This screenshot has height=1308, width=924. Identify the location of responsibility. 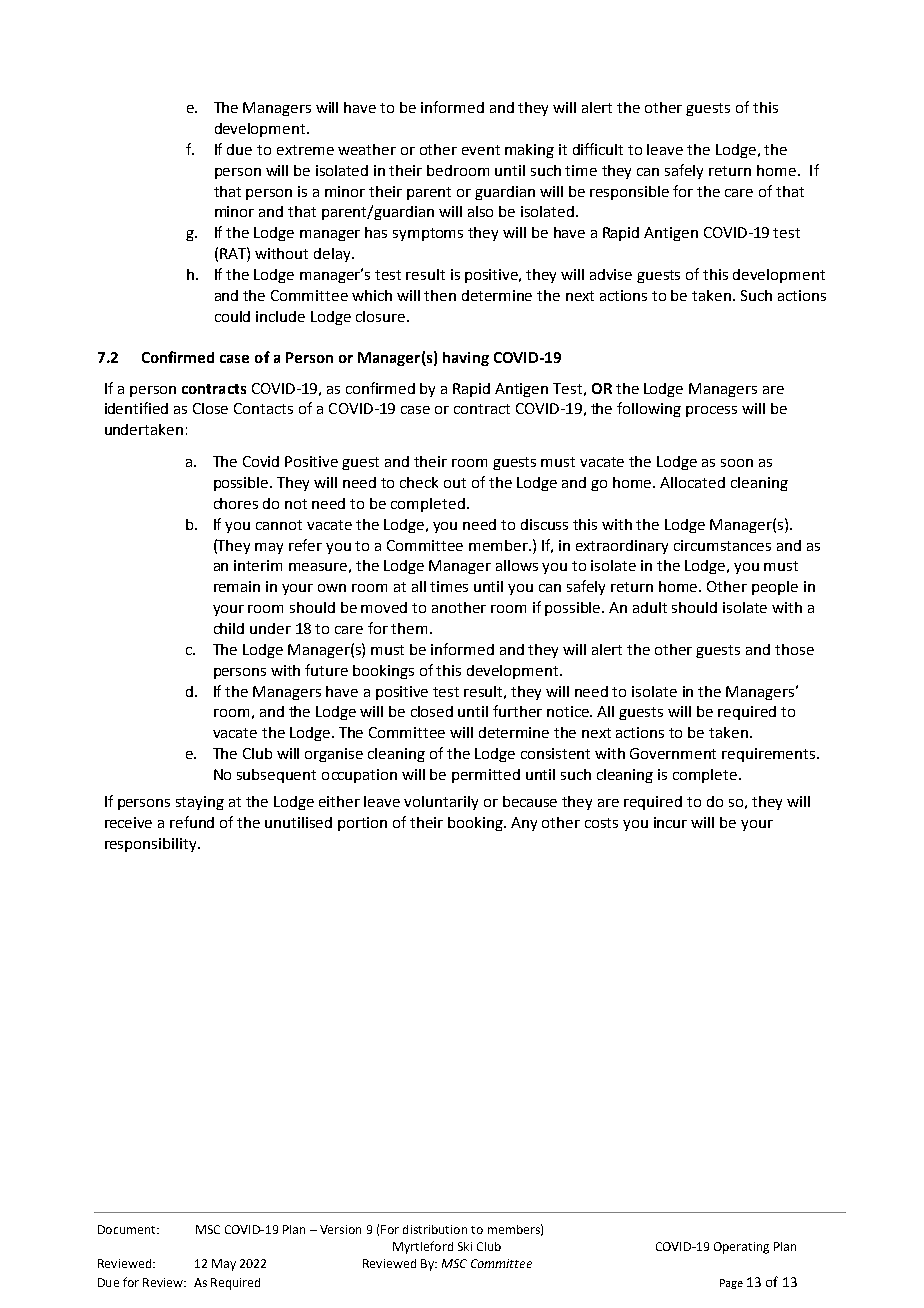
(152, 845).
